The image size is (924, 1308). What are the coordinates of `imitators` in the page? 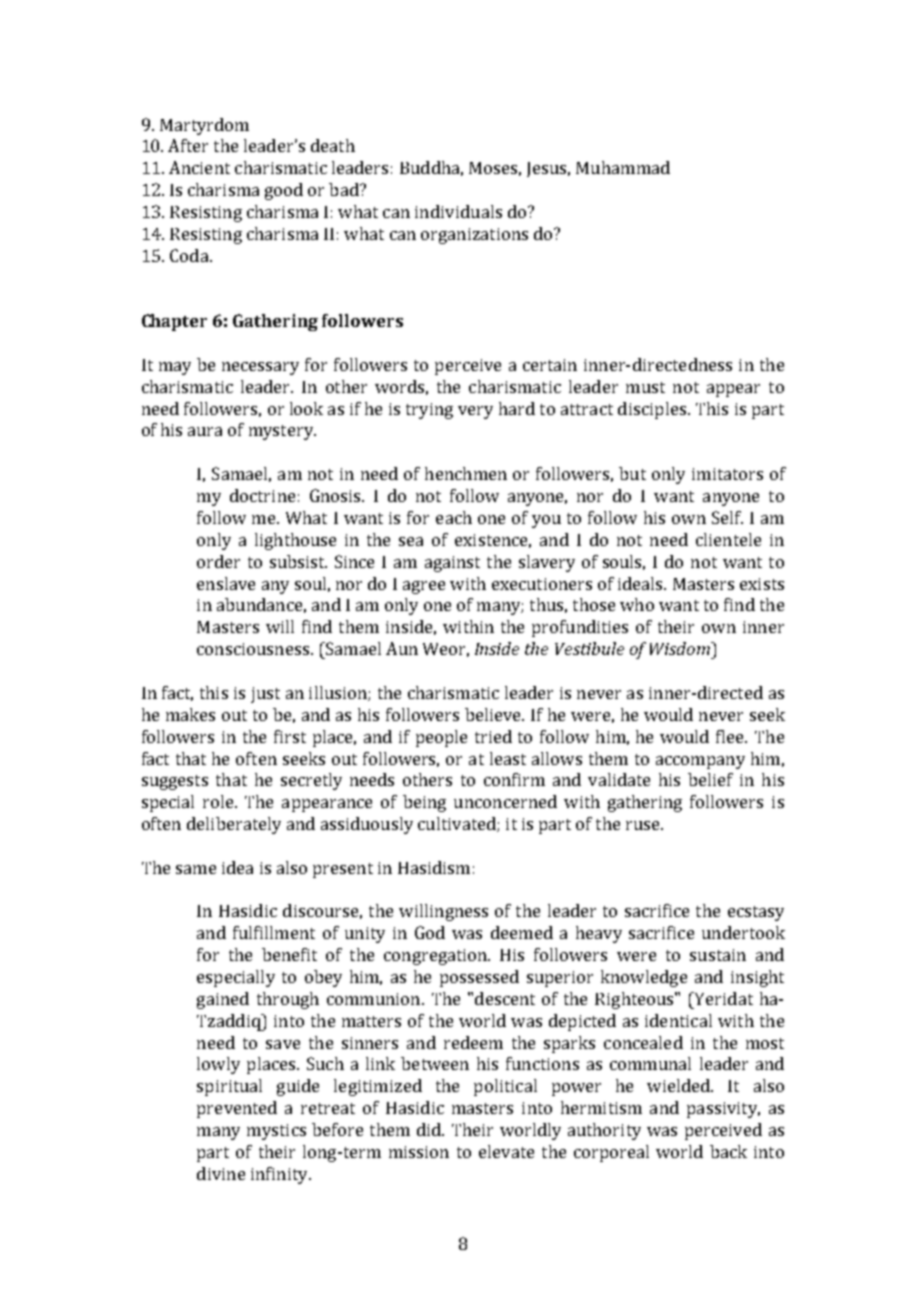 It's located at (727, 474).
